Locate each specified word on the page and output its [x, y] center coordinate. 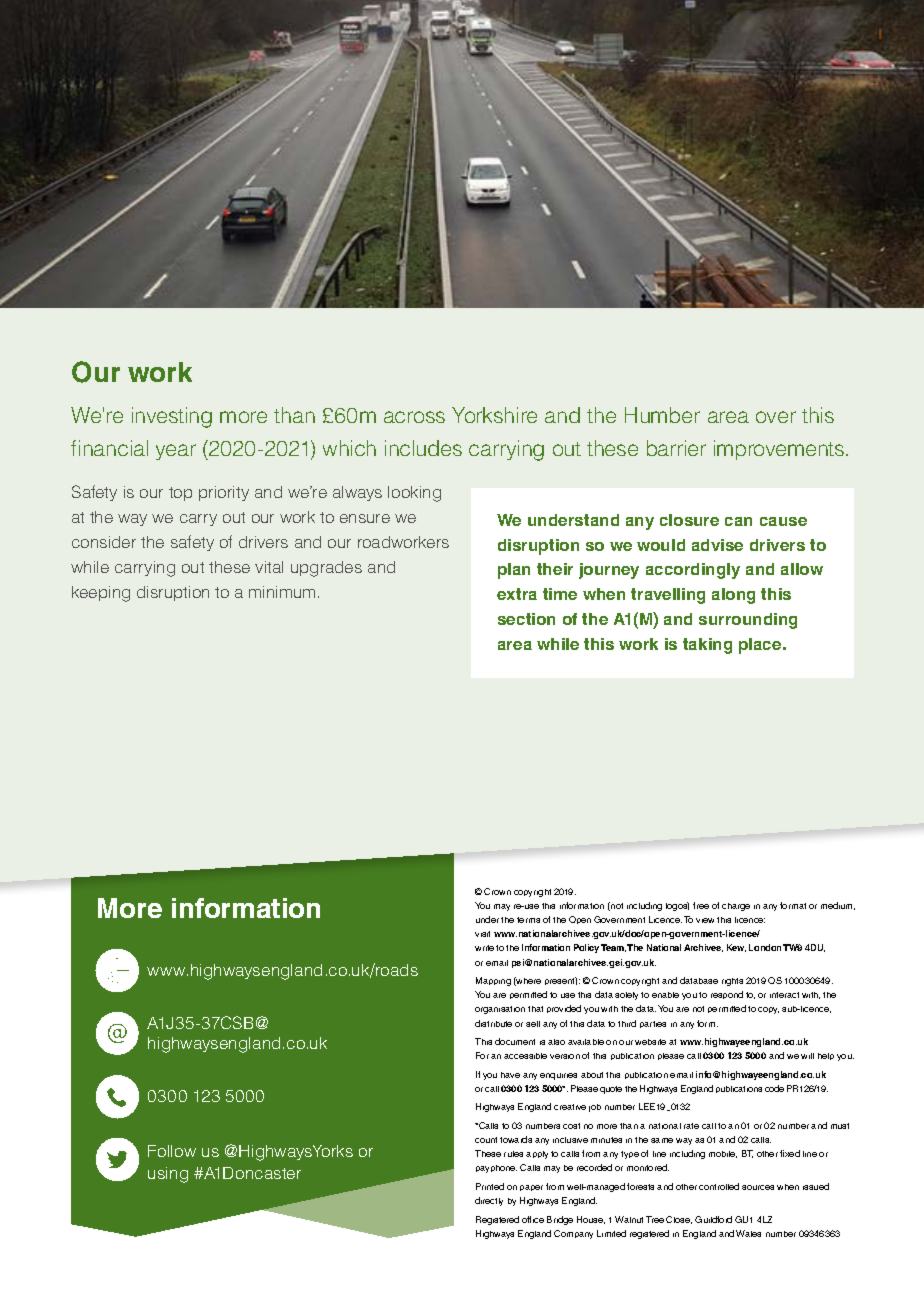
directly [489, 1201]
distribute [493, 1023]
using [168, 1175]
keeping [101, 594]
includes [423, 448]
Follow [172, 1151]
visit [482, 934]
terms [528, 920]
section [526, 619]
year [176, 452]
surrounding [748, 621]
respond [727, 995]
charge [736, 907]
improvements [779, 450]
